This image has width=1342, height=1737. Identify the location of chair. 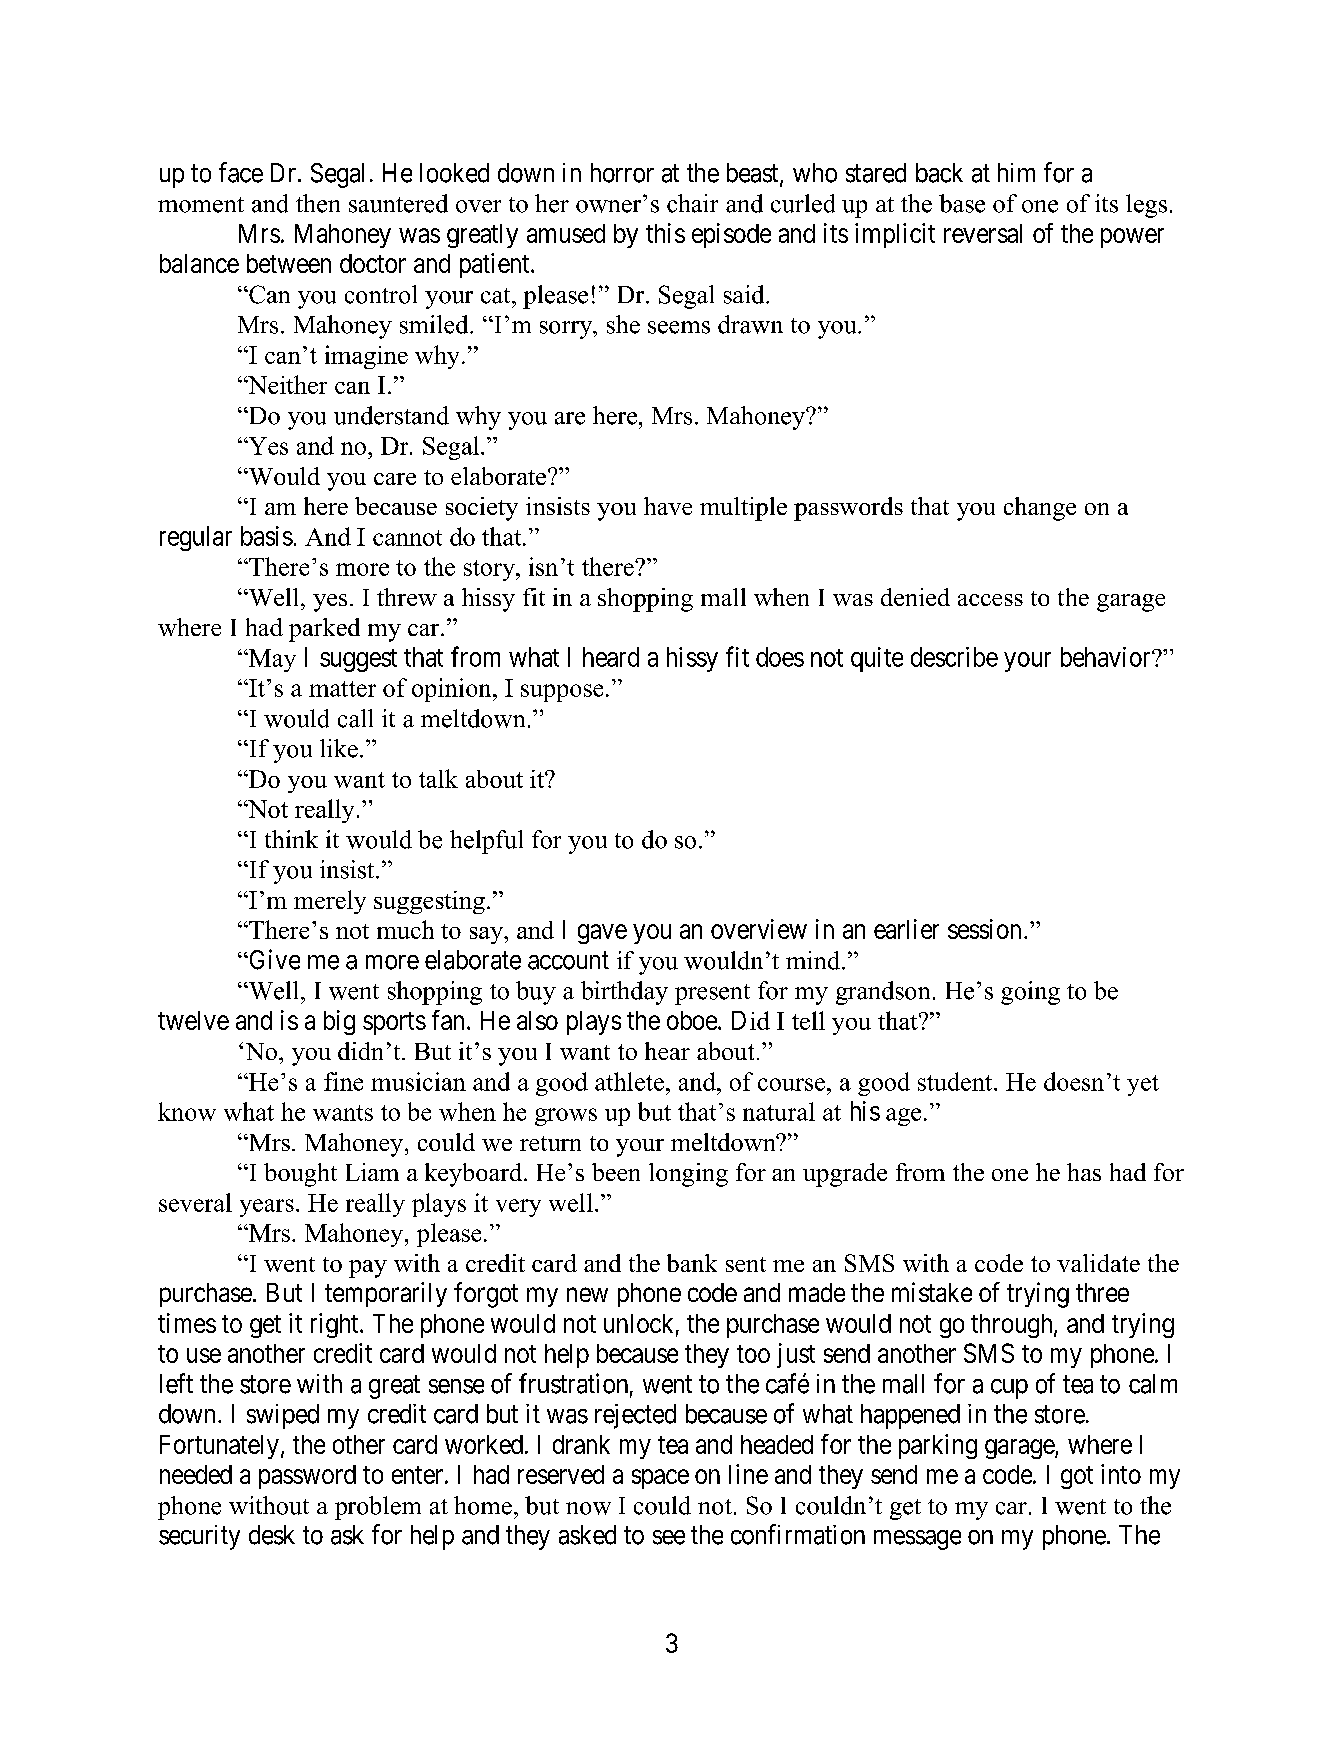
(692, 203).
